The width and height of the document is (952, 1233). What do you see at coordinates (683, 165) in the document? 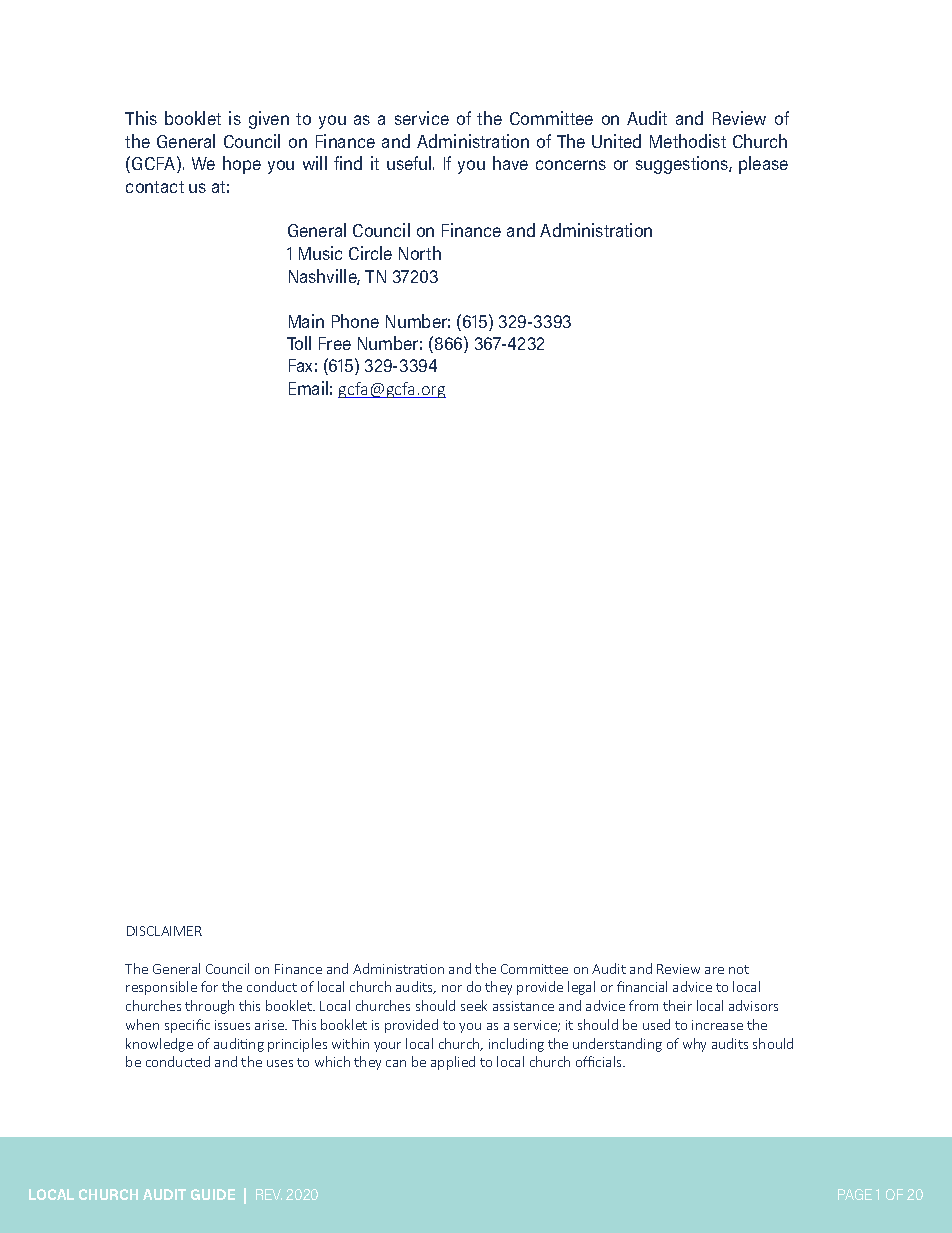
I see `suggestions` at bounding box center [683, 165].
